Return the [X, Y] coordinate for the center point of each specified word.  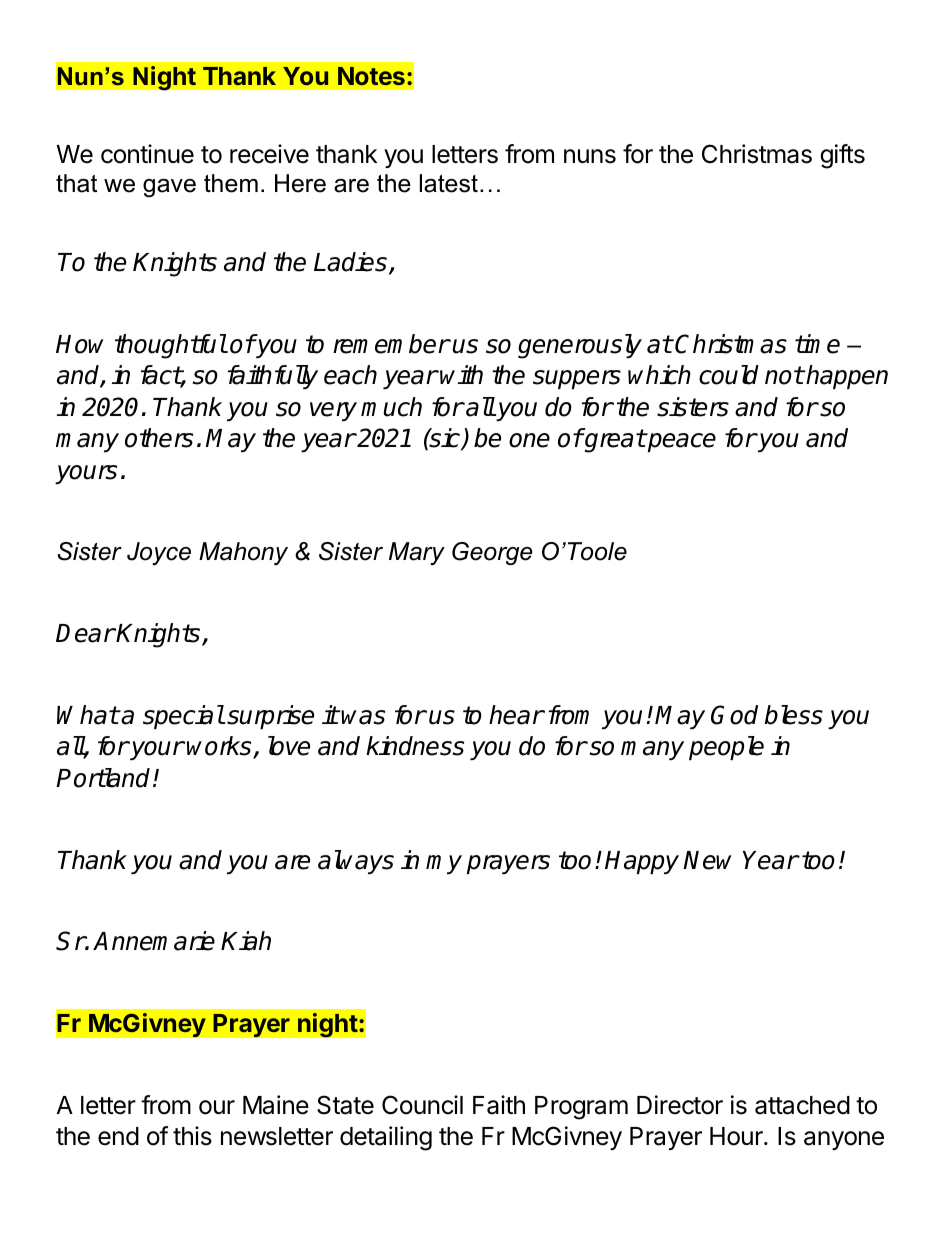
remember [391, 344]
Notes [371, 76]
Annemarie [154, 941]
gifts [842, 156]
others [159, 438]
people [726, 748]
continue [147, 154]
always [356, 862]
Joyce [159, 553]
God [734, 715]
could [729, 375]
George [492, 553]
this [192, 1136]
